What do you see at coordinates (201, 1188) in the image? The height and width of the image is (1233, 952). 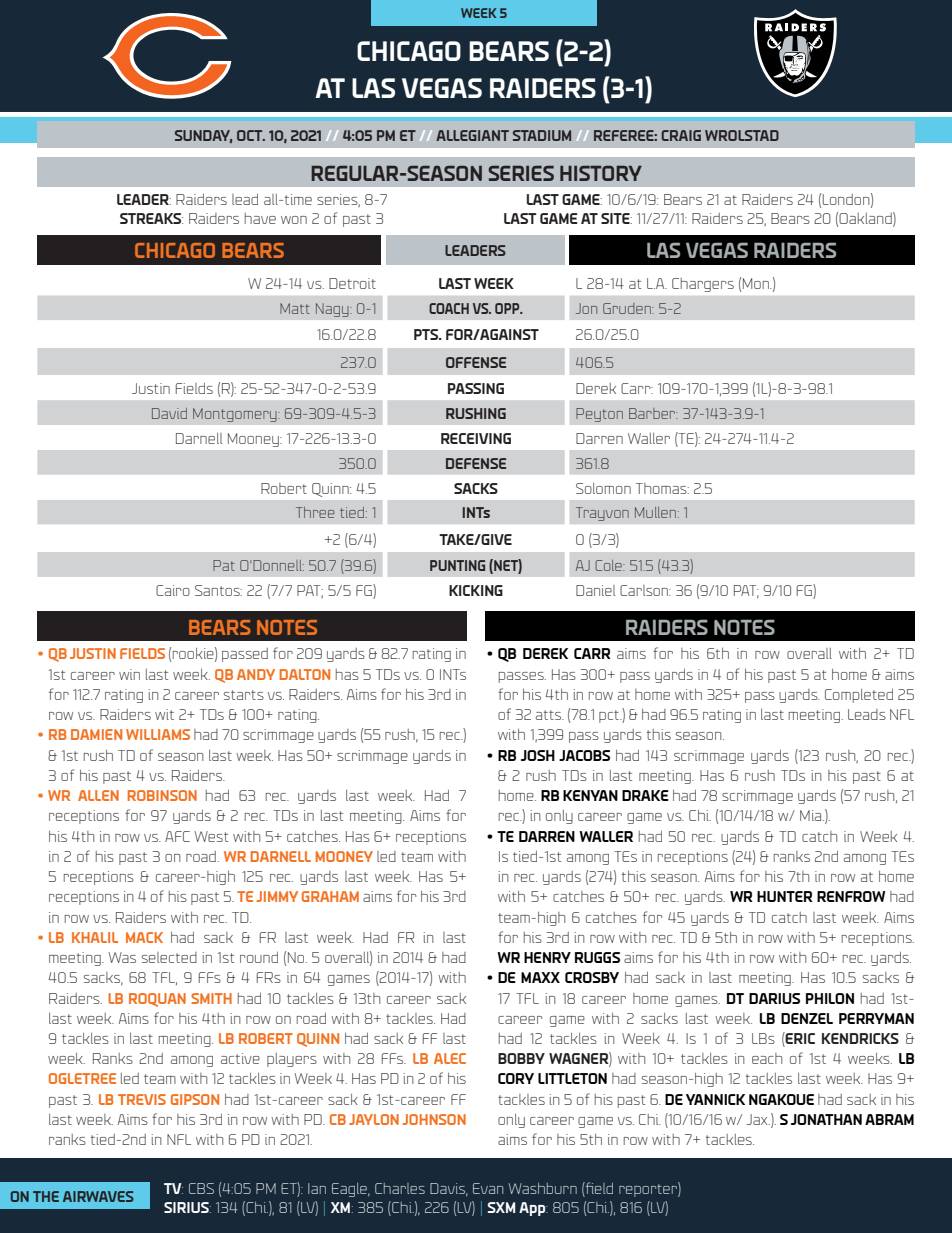 I see `CBS` at bounding box center [201, 1188].
